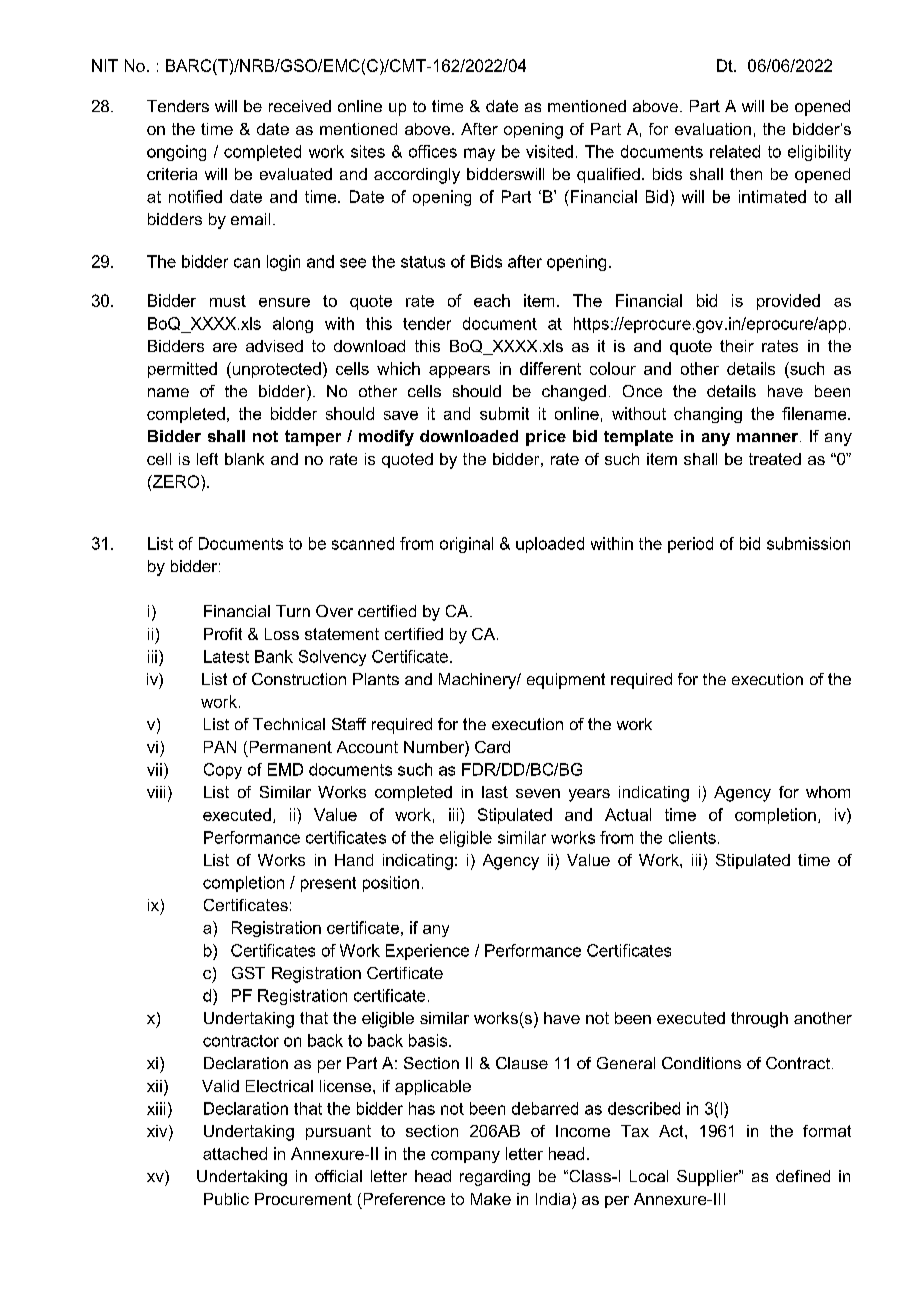 The image size is (924, 1308). Describe the element at coordinates (156, 792) in the screenshot. I see `viii` at that location.
